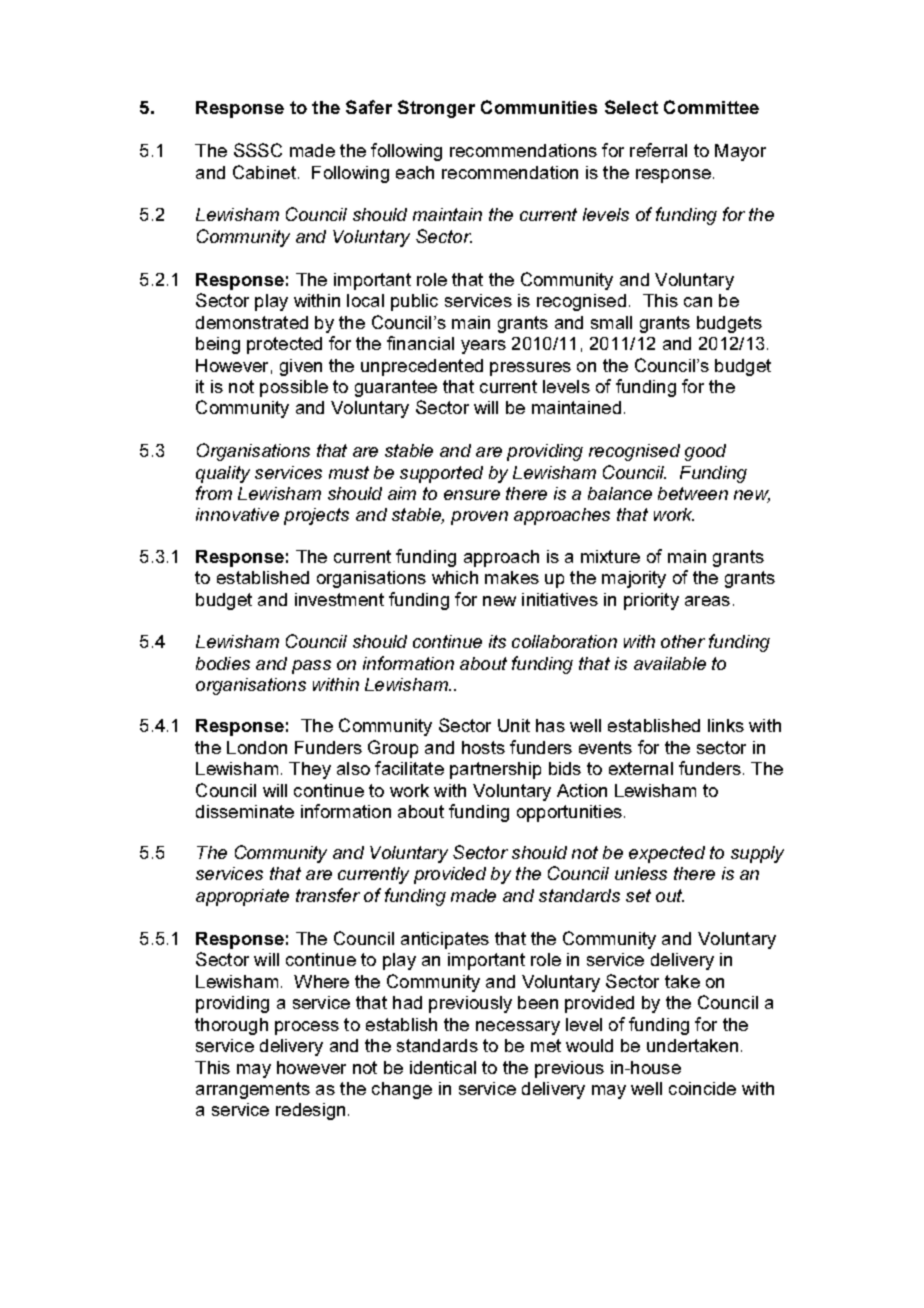 This document has width=924, height=1308. What do you see at coordinates (667, 854) in the document?
I see `expected` at bounding box center [667, 854].
